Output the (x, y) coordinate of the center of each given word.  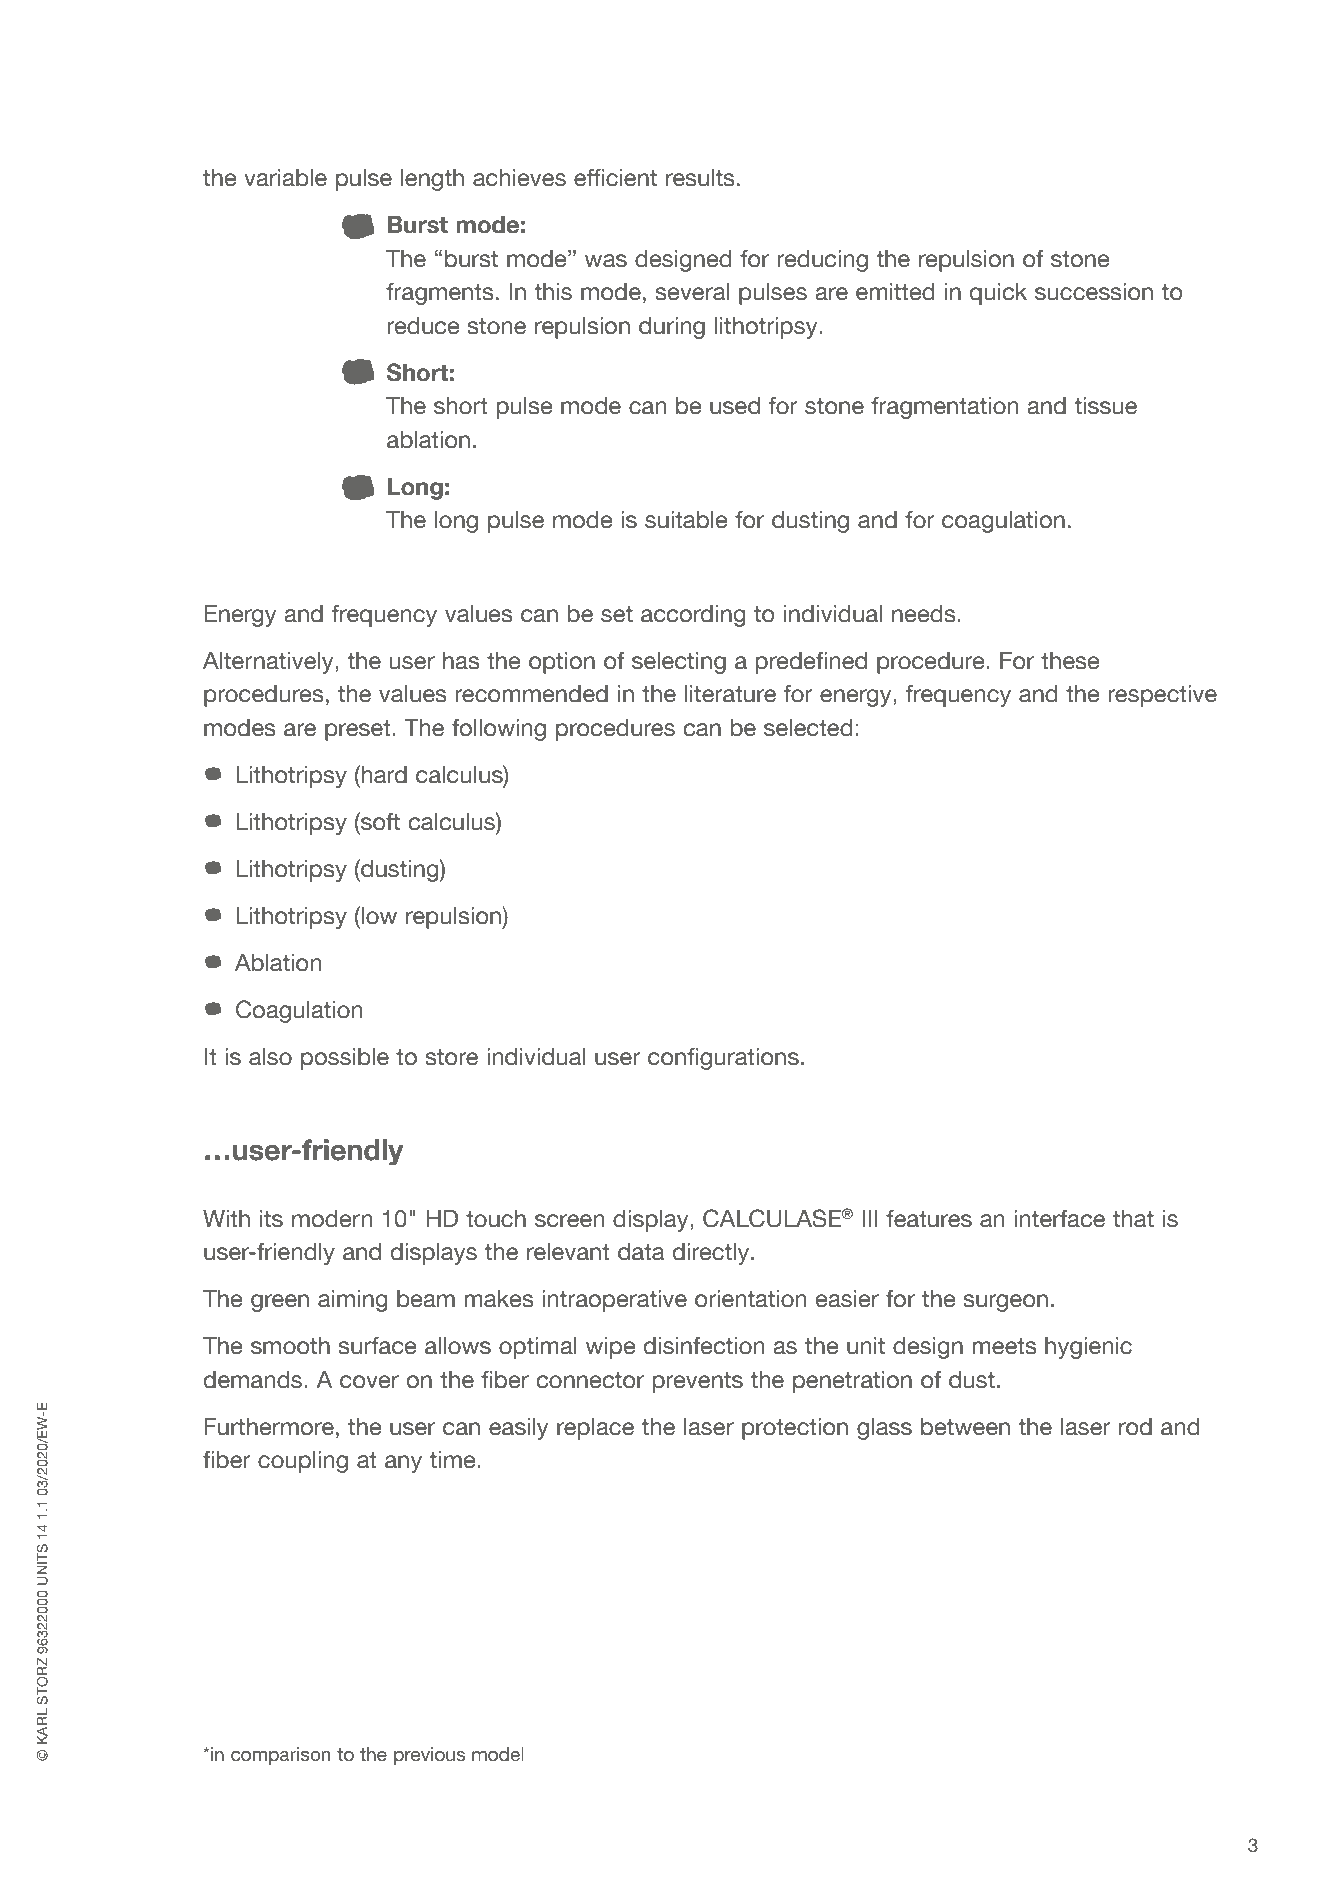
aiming (353, 1301)
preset (359, 730)
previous (429, 1756)
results (700, 178)
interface (1059, 1219)
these (1070, 661)
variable (285, 178)
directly (712, 1254)
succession (1094, 292)
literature (730, 694)
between (965, 1427)
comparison (280, 1756)
